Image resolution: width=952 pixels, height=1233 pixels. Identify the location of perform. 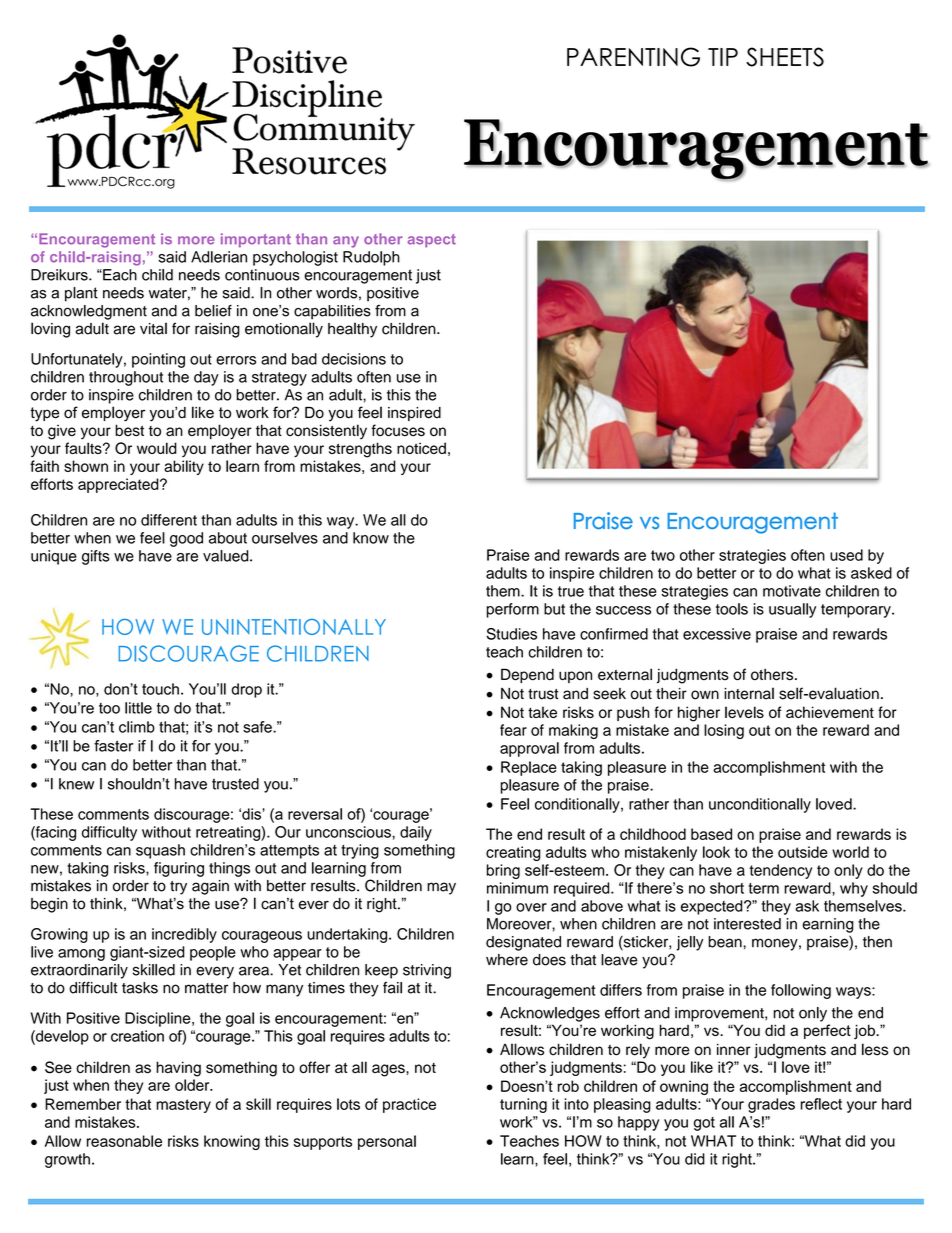
(513, 610).
